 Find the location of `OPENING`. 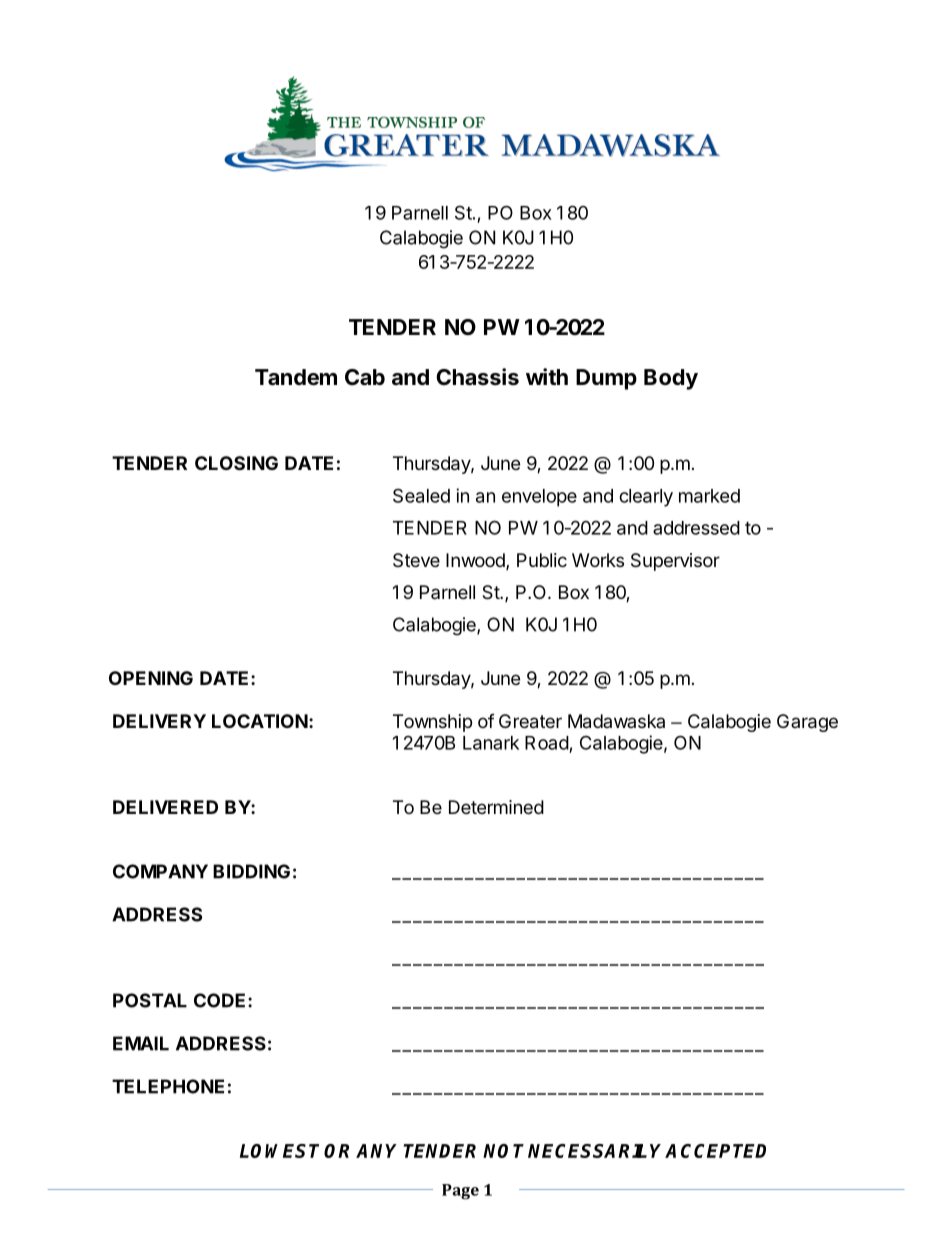

OPENING is located at coordinates (151, 678).
